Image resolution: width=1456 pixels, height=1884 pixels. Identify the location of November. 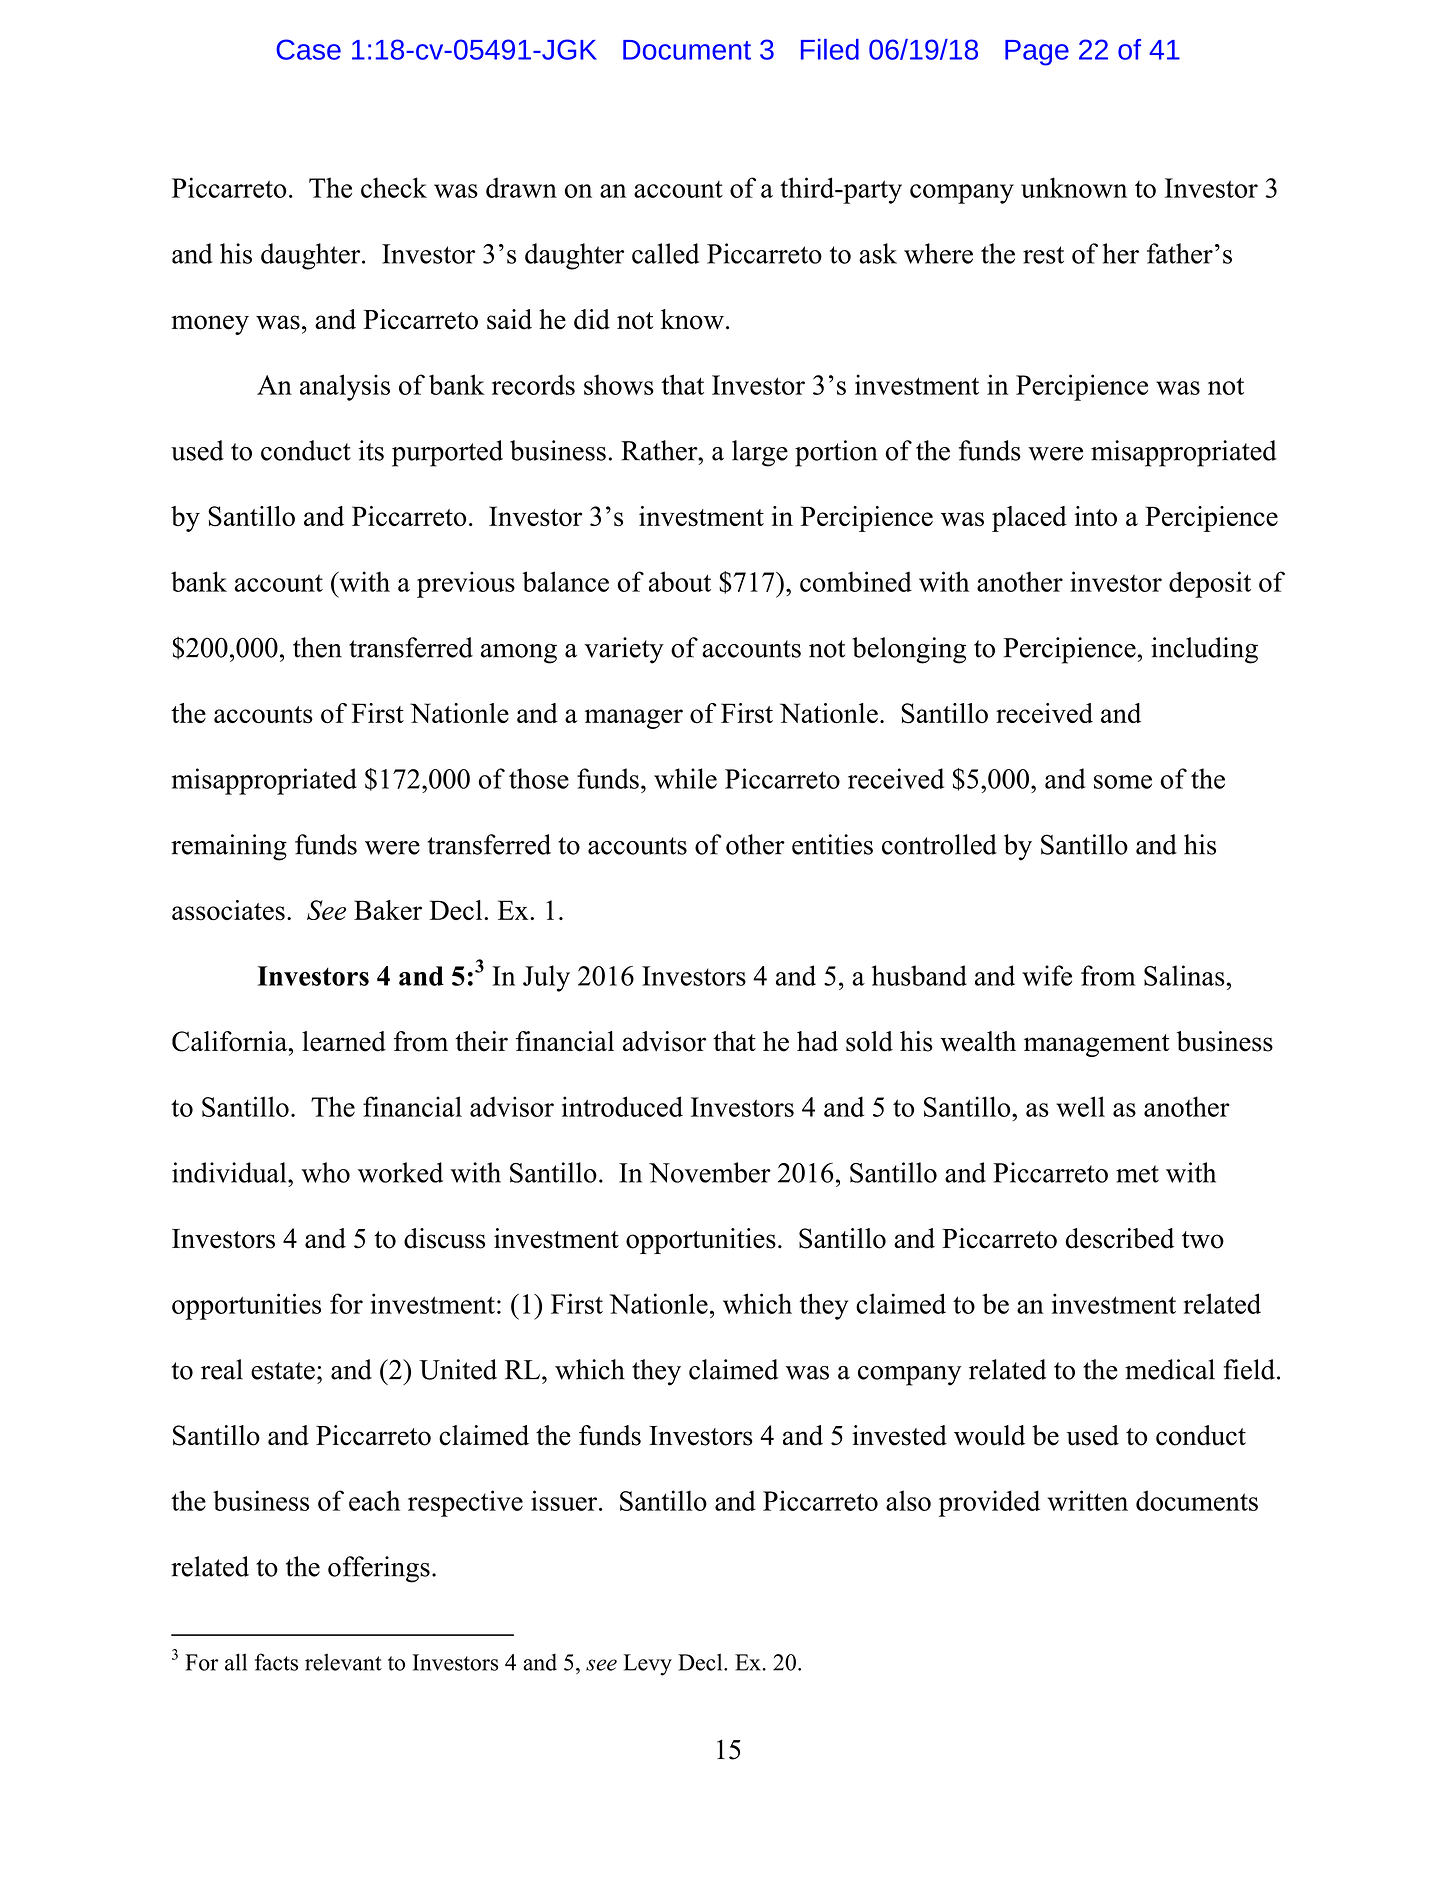
(710, 1172).
